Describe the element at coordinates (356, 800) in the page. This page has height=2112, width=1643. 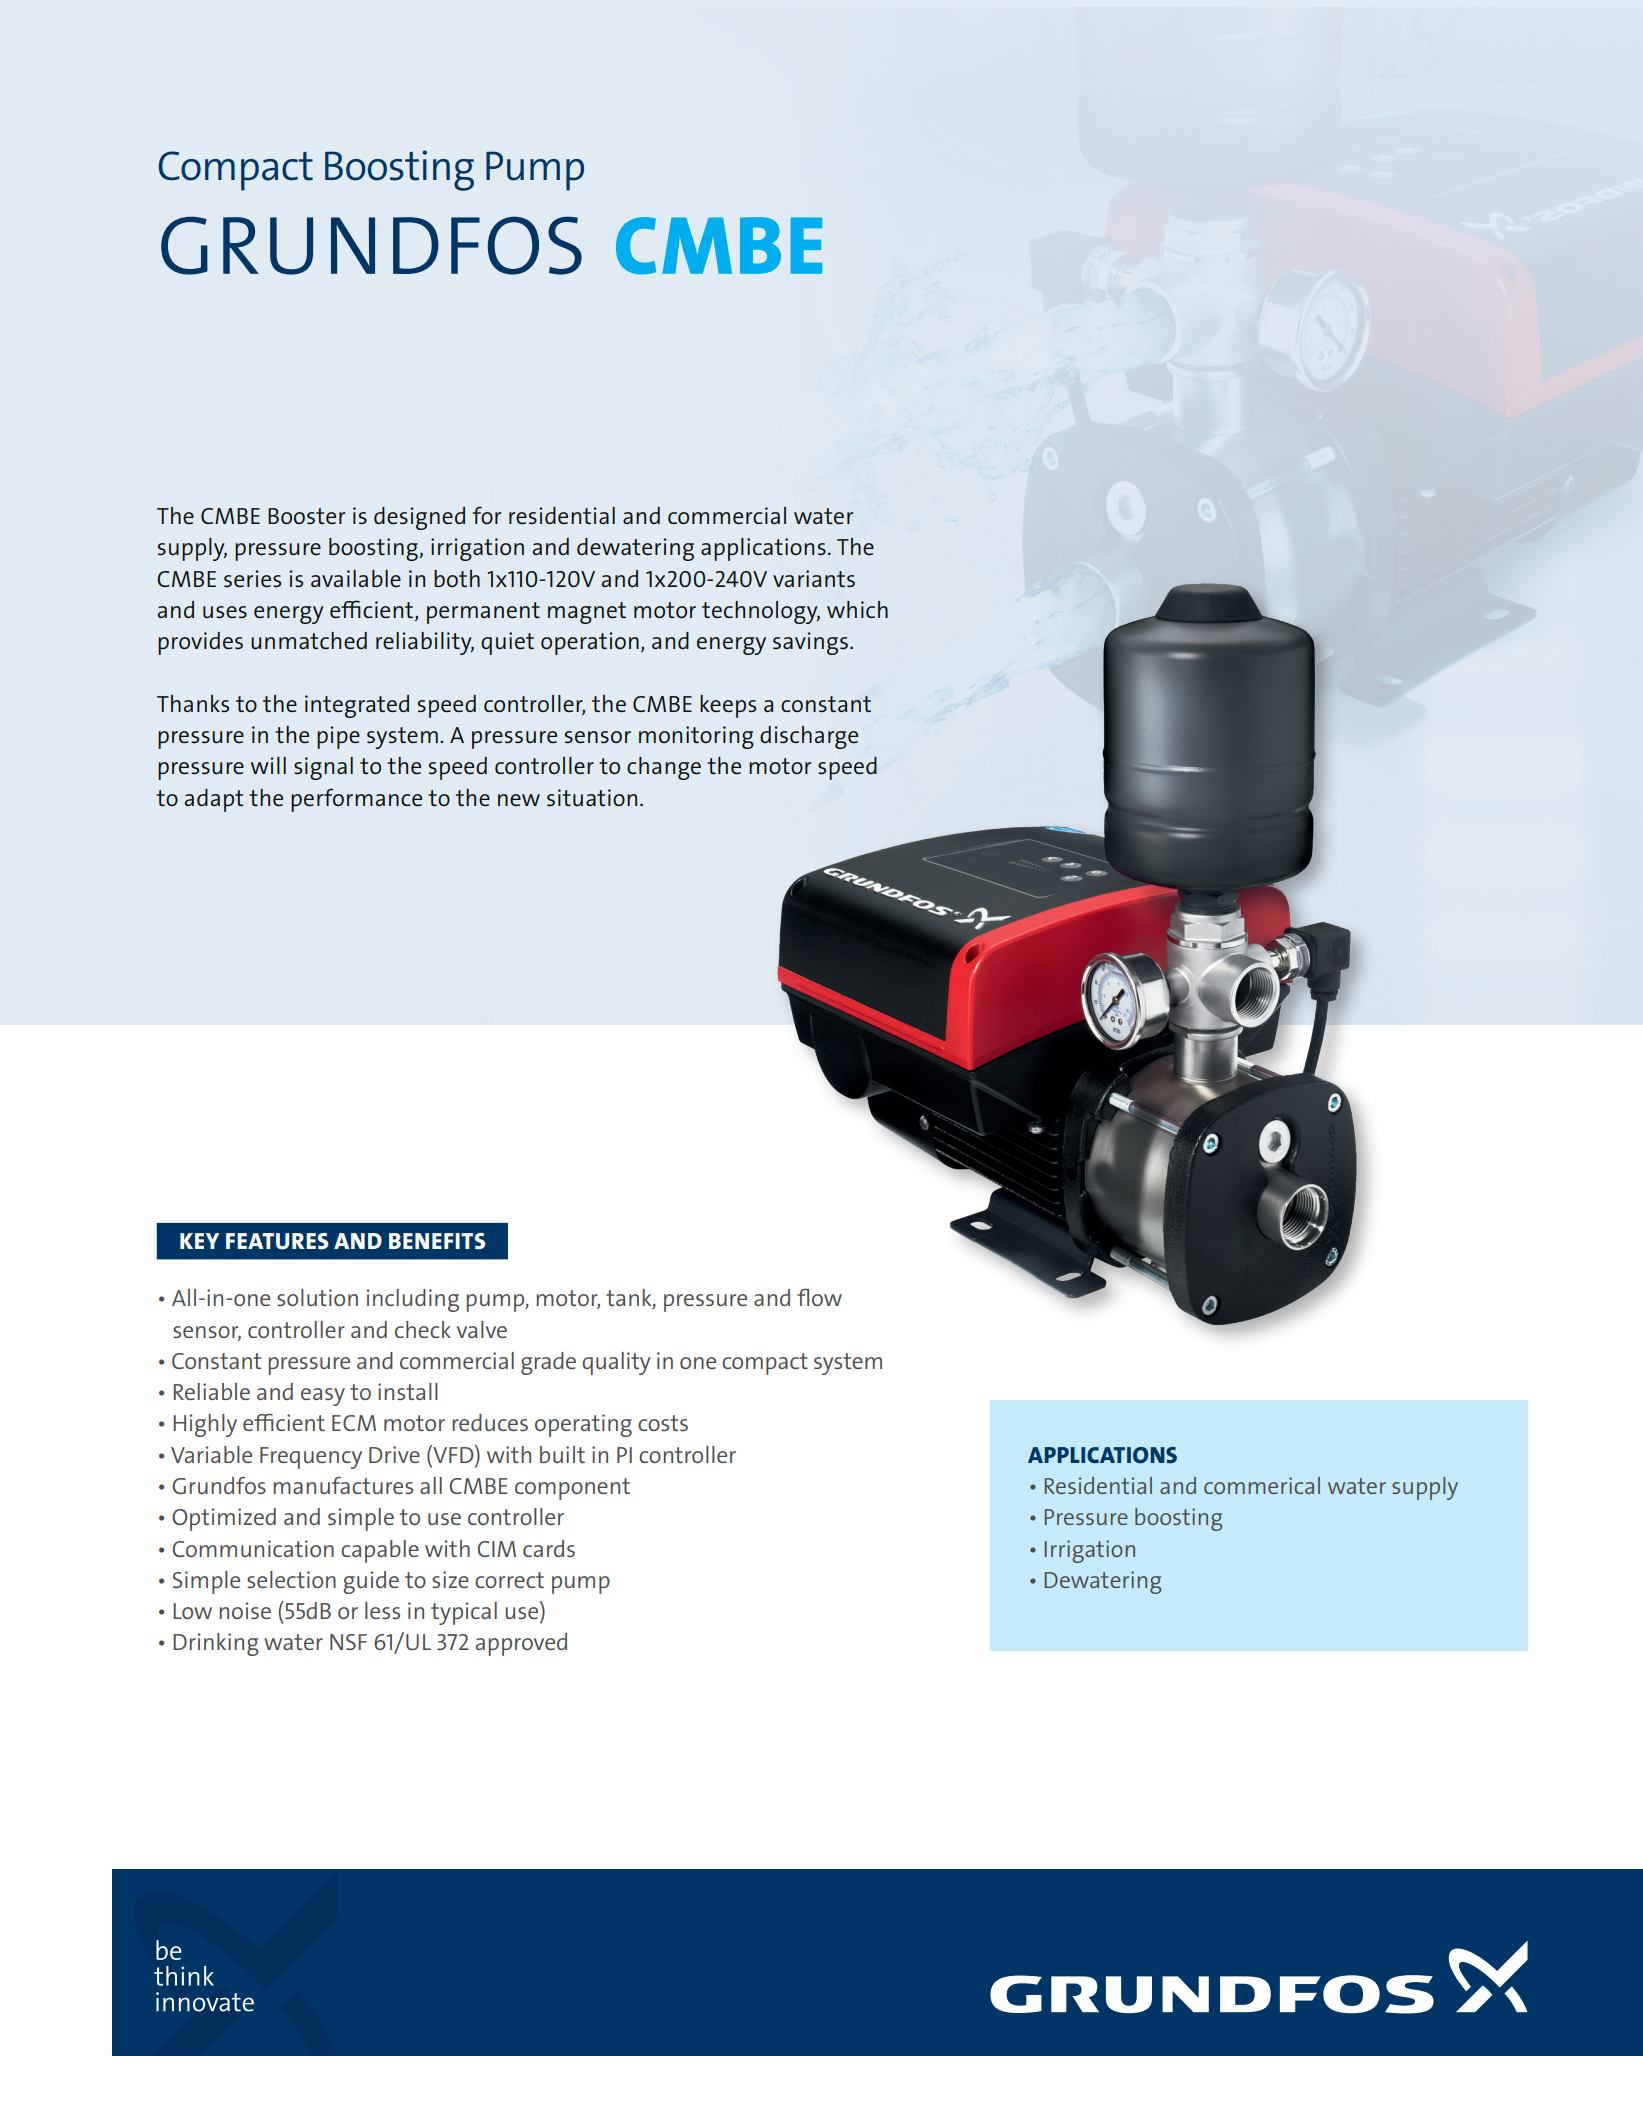
I see `performance` at that location.
